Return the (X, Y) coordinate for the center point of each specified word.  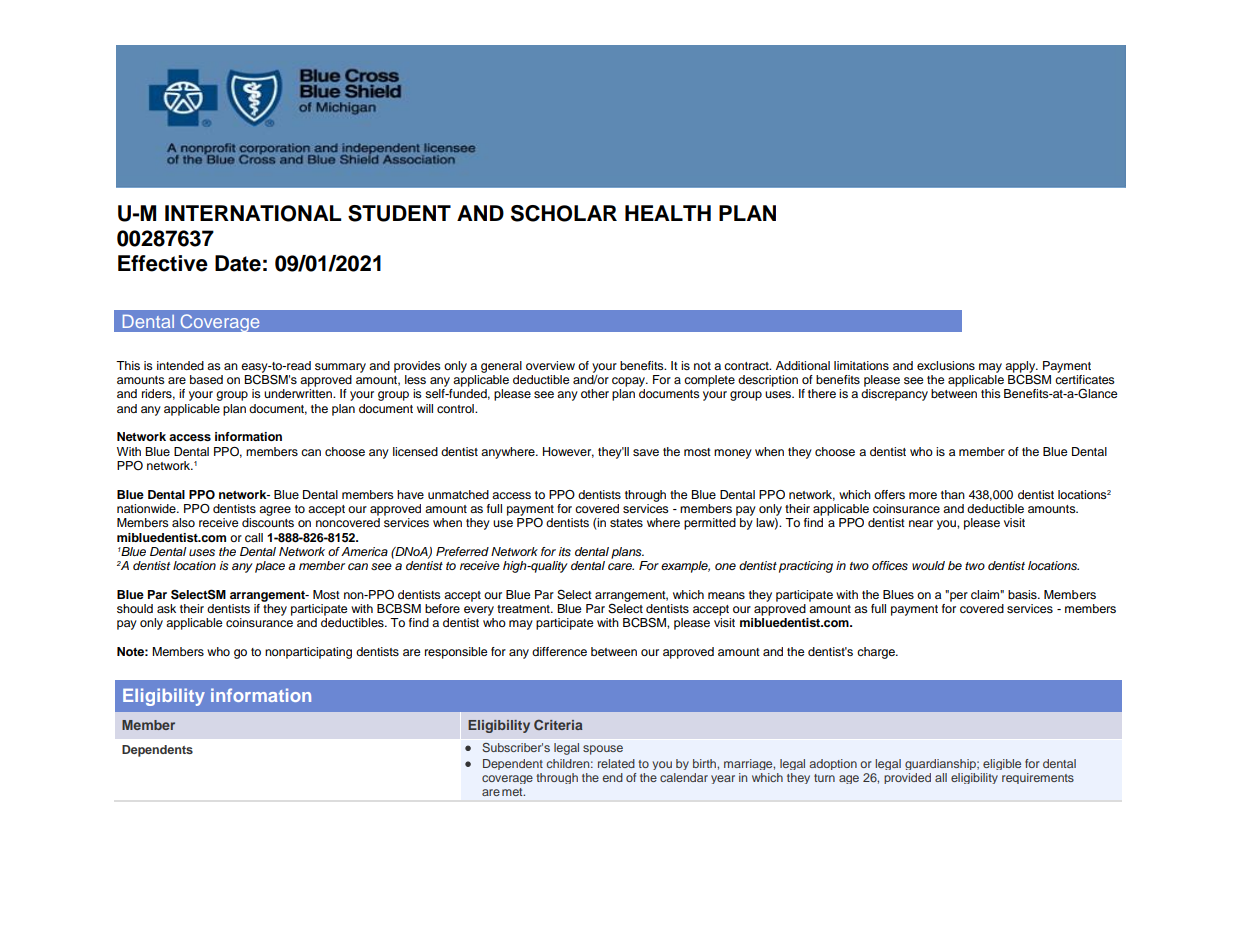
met (513, 792)
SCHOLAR (564, 213)
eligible (1002, 764)
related (616, 763)
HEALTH (668, 213)
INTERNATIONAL (253, 213)
